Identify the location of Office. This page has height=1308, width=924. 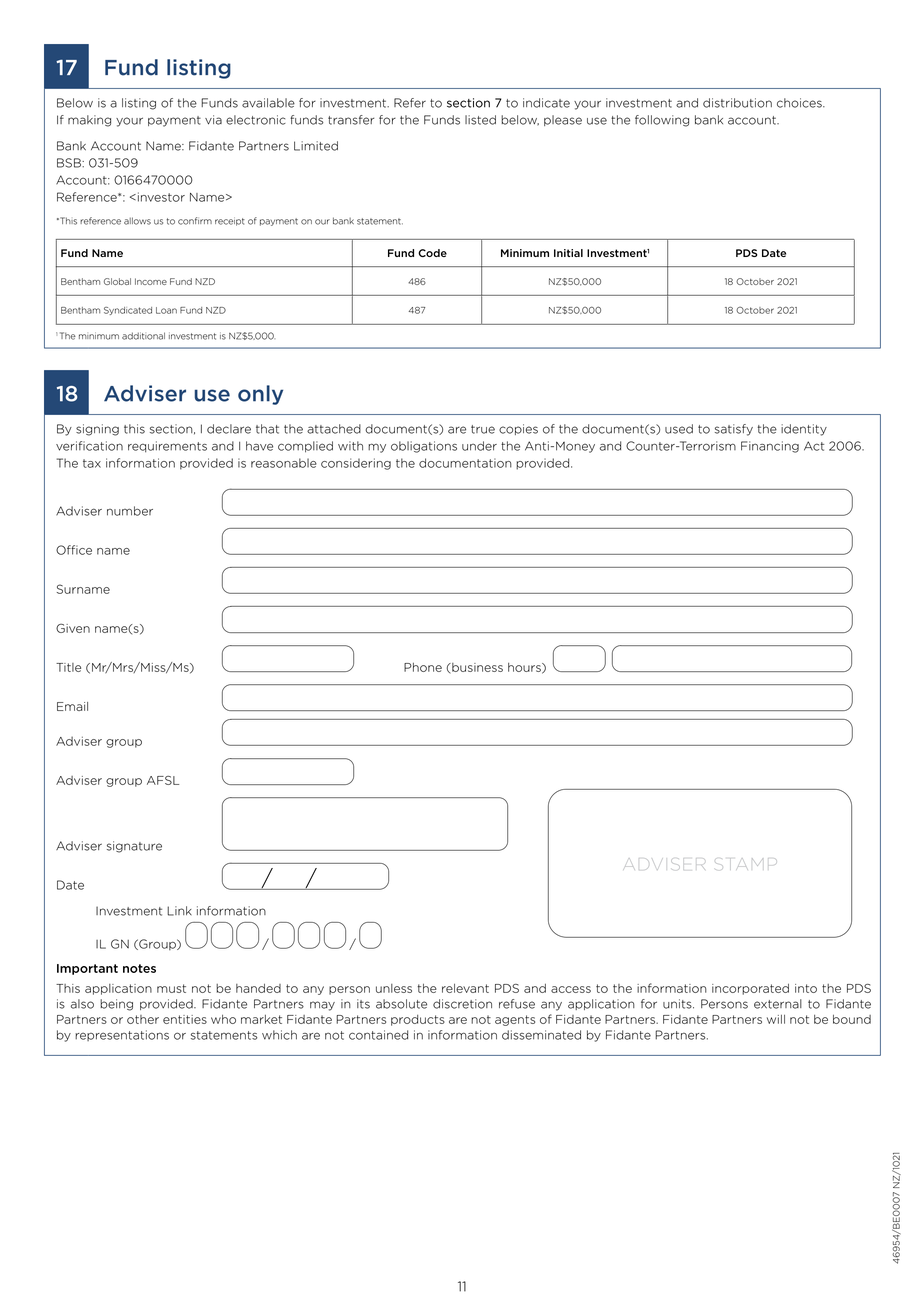
(74, 550).
